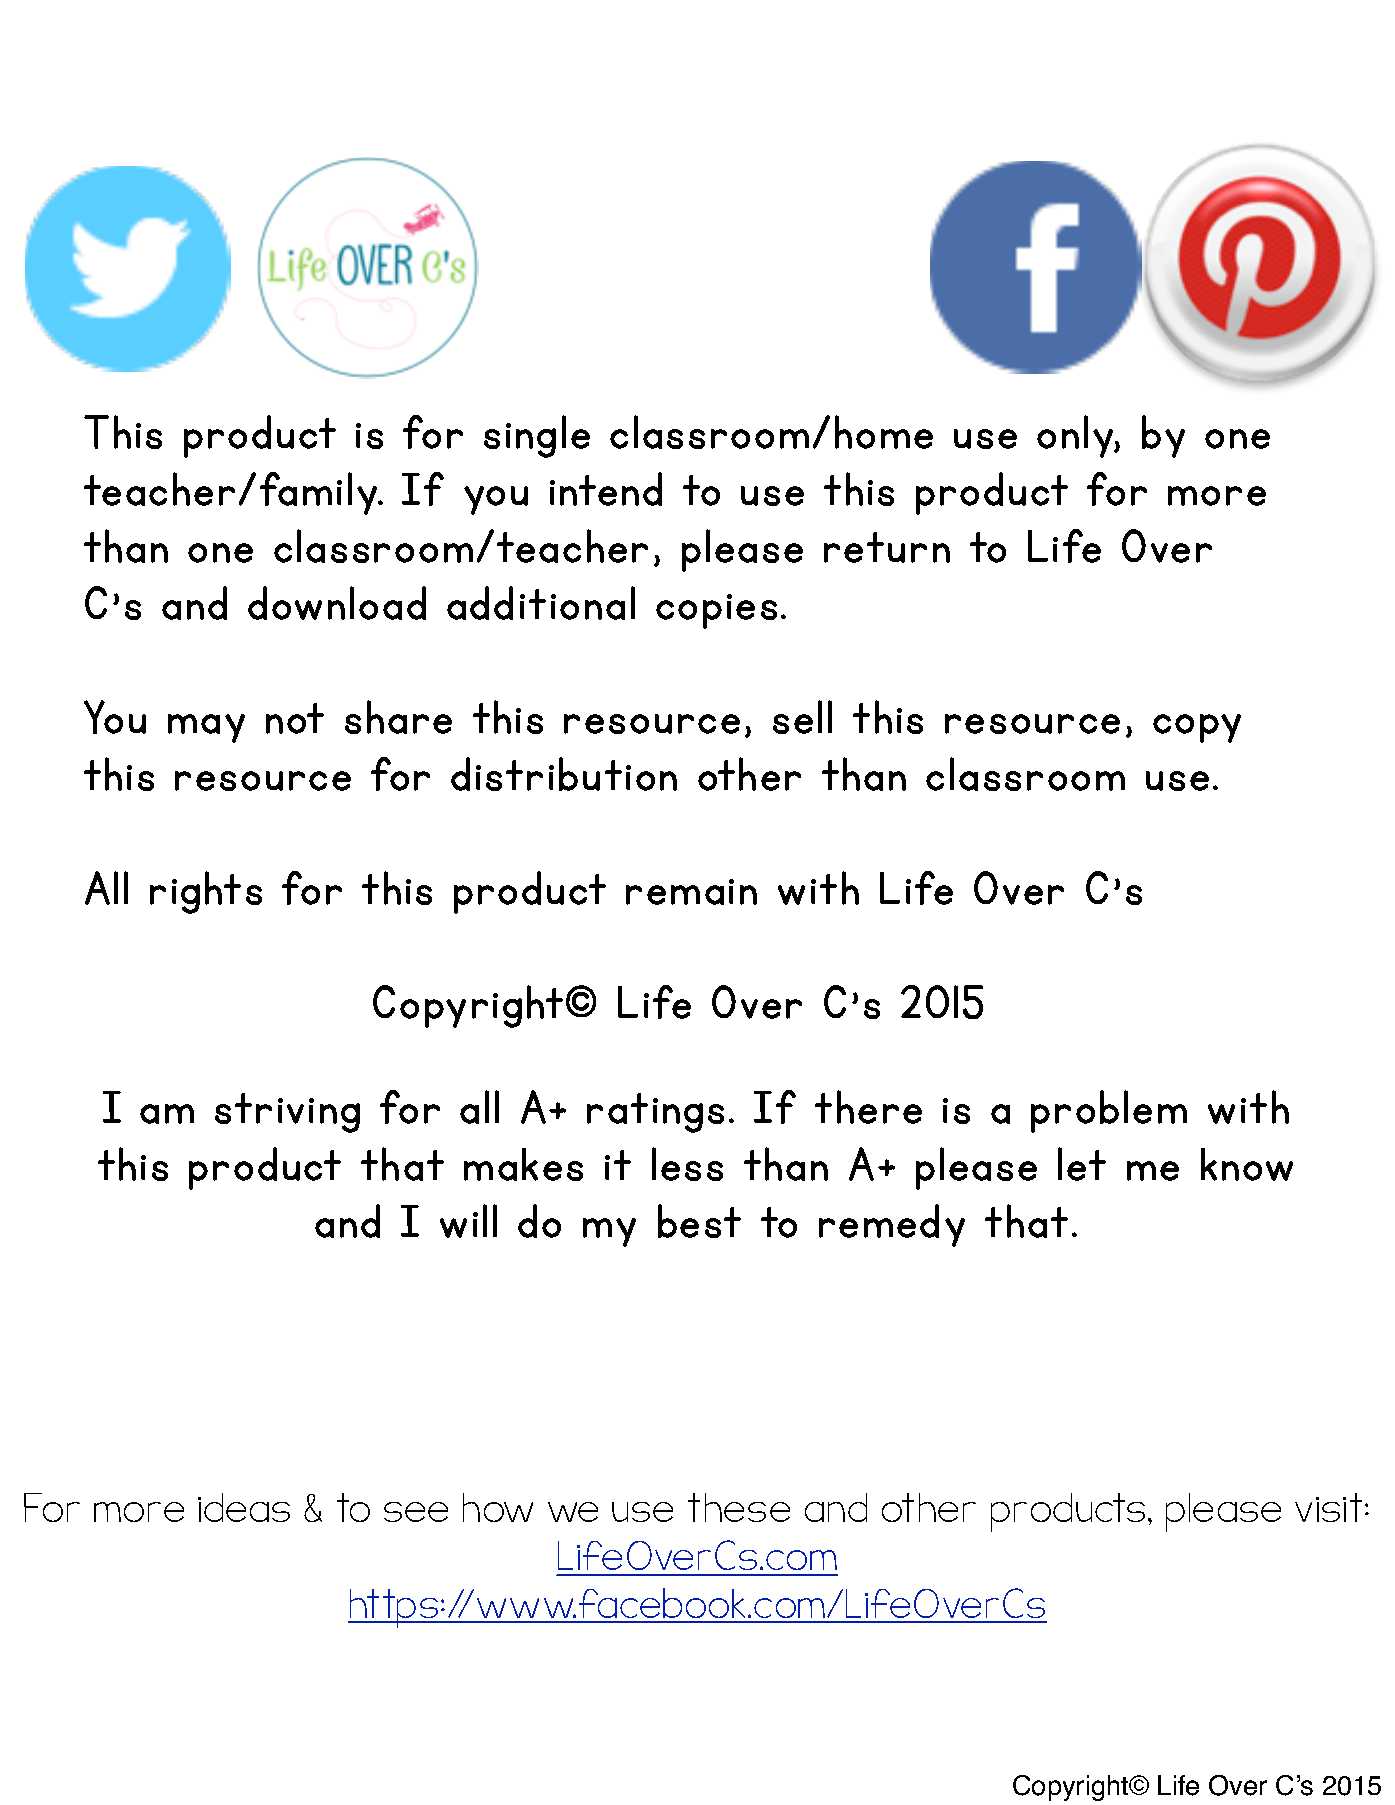  What do you see at coordinates (416, 1512) in the screenshot?
I see `see` at bounding box center [416, 1512].
